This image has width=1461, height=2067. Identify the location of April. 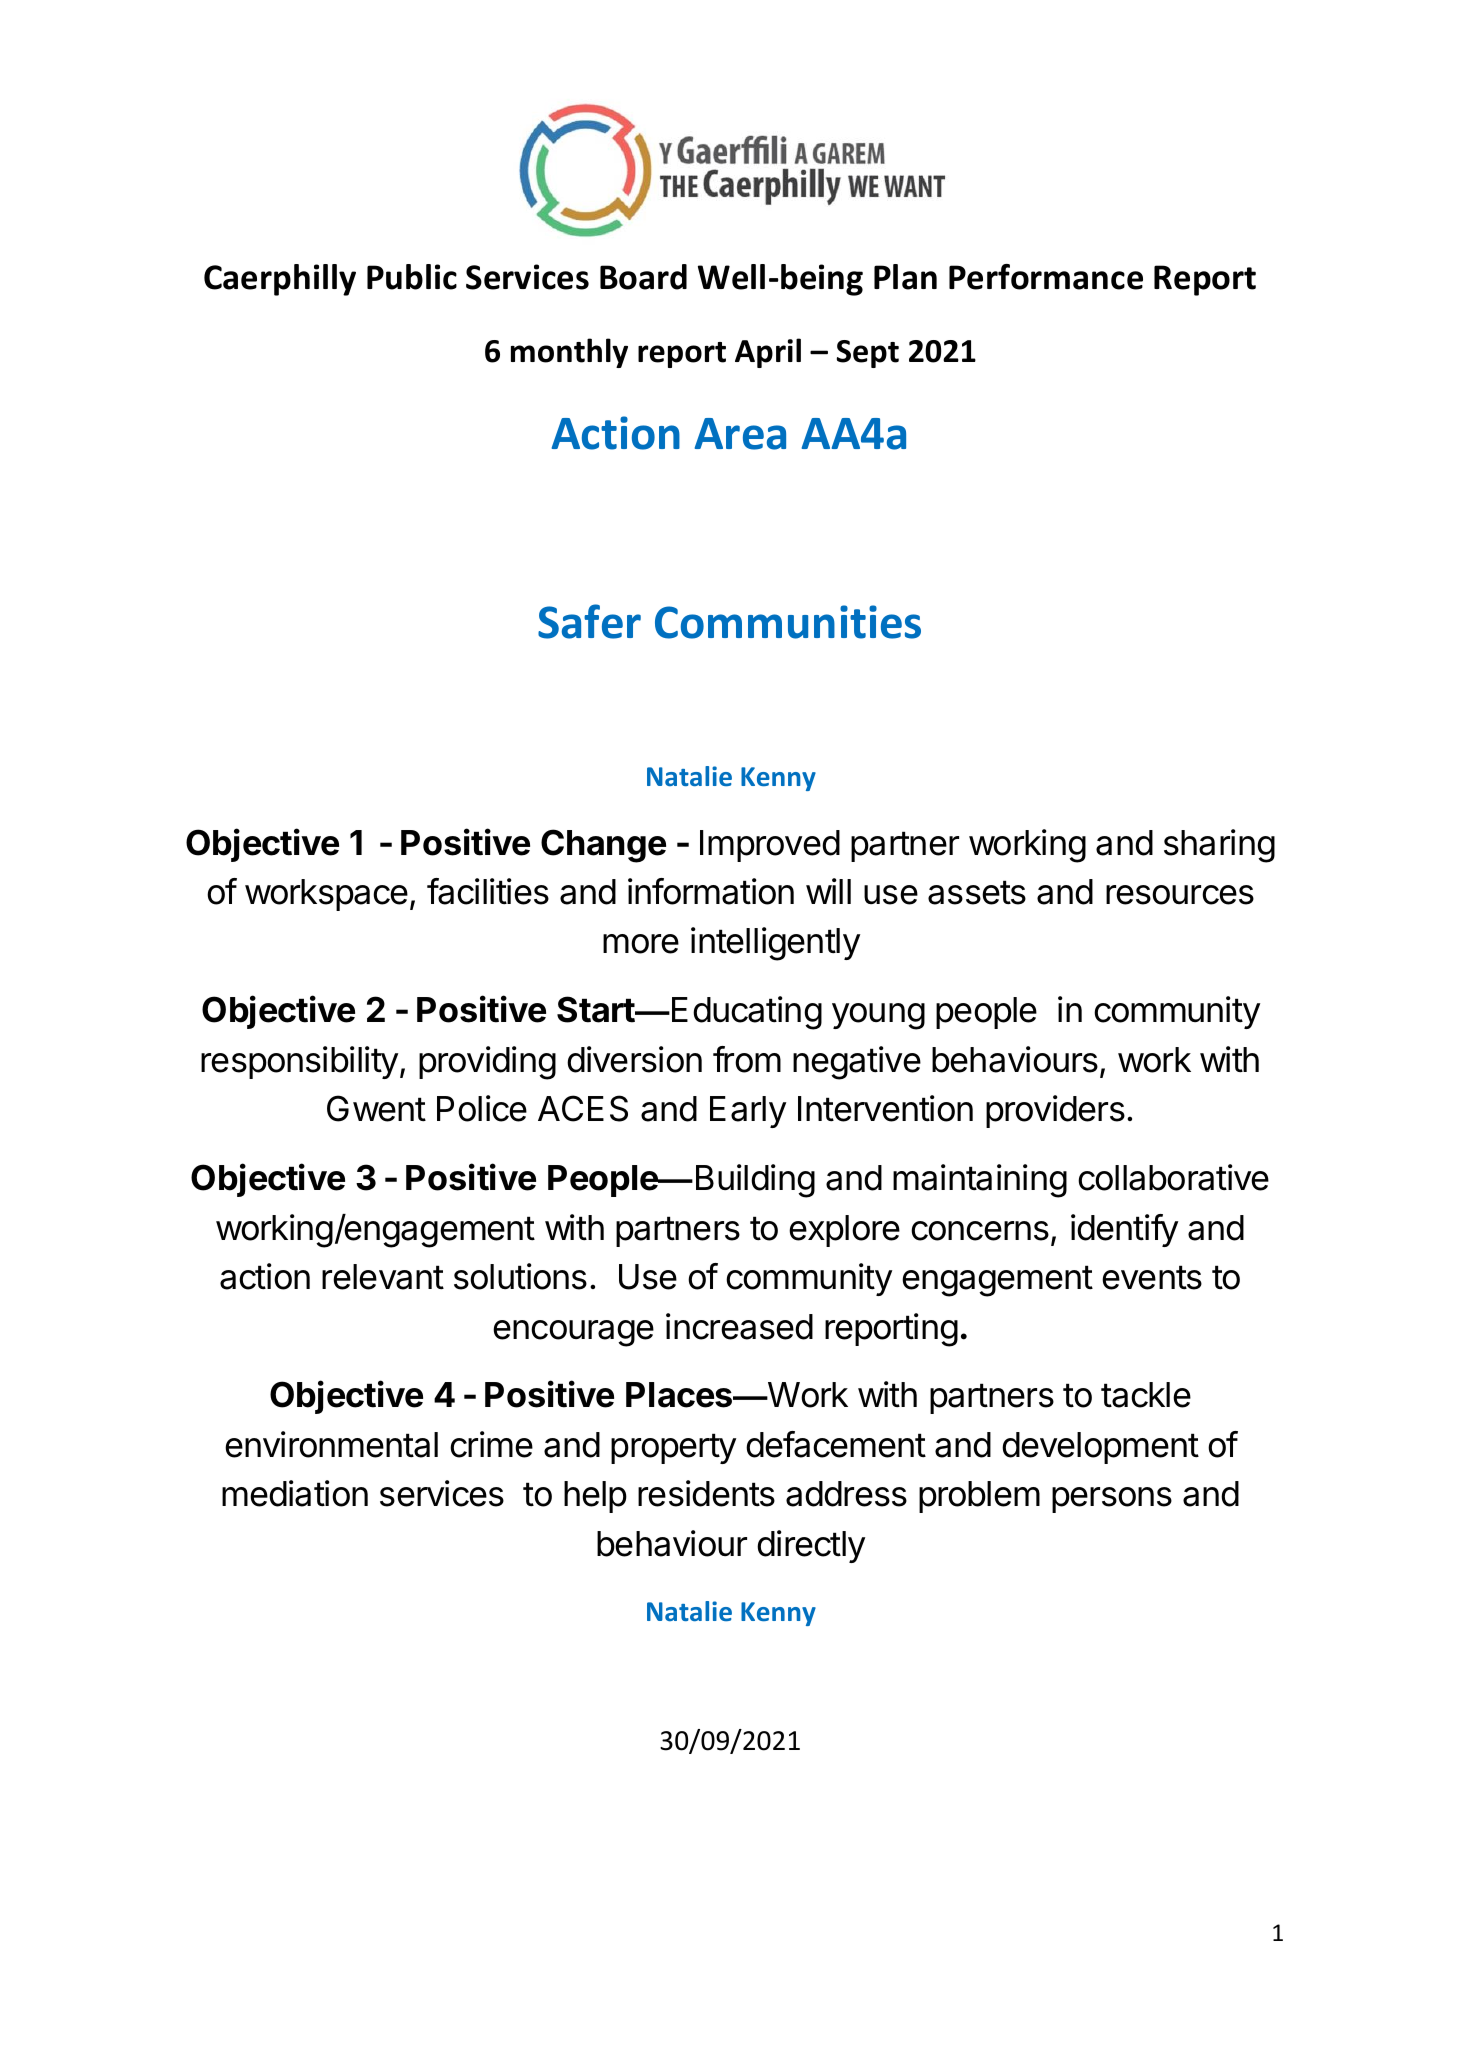
(768, 353).
